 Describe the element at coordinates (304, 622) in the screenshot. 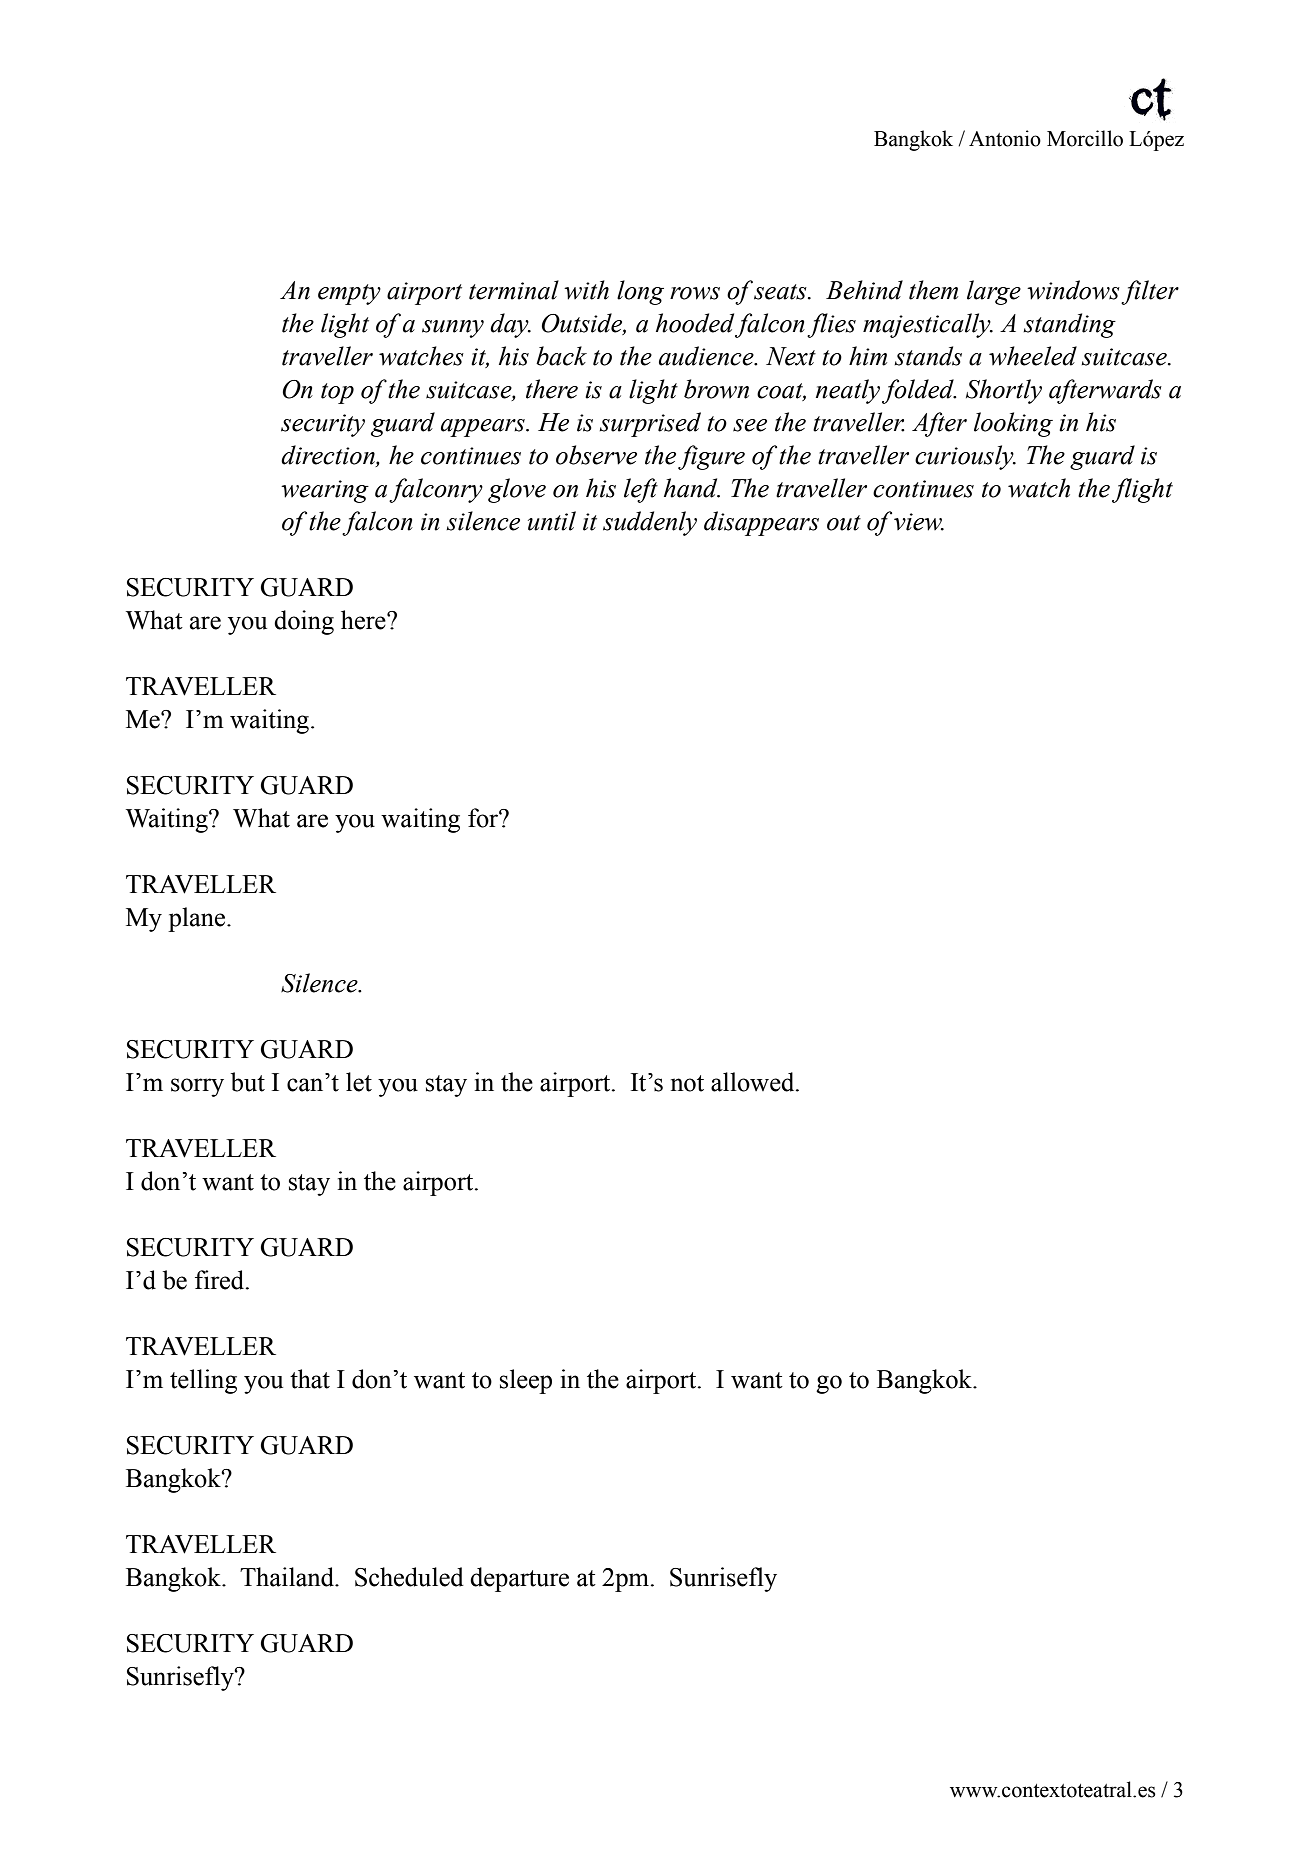

I see `doing` at that location.
